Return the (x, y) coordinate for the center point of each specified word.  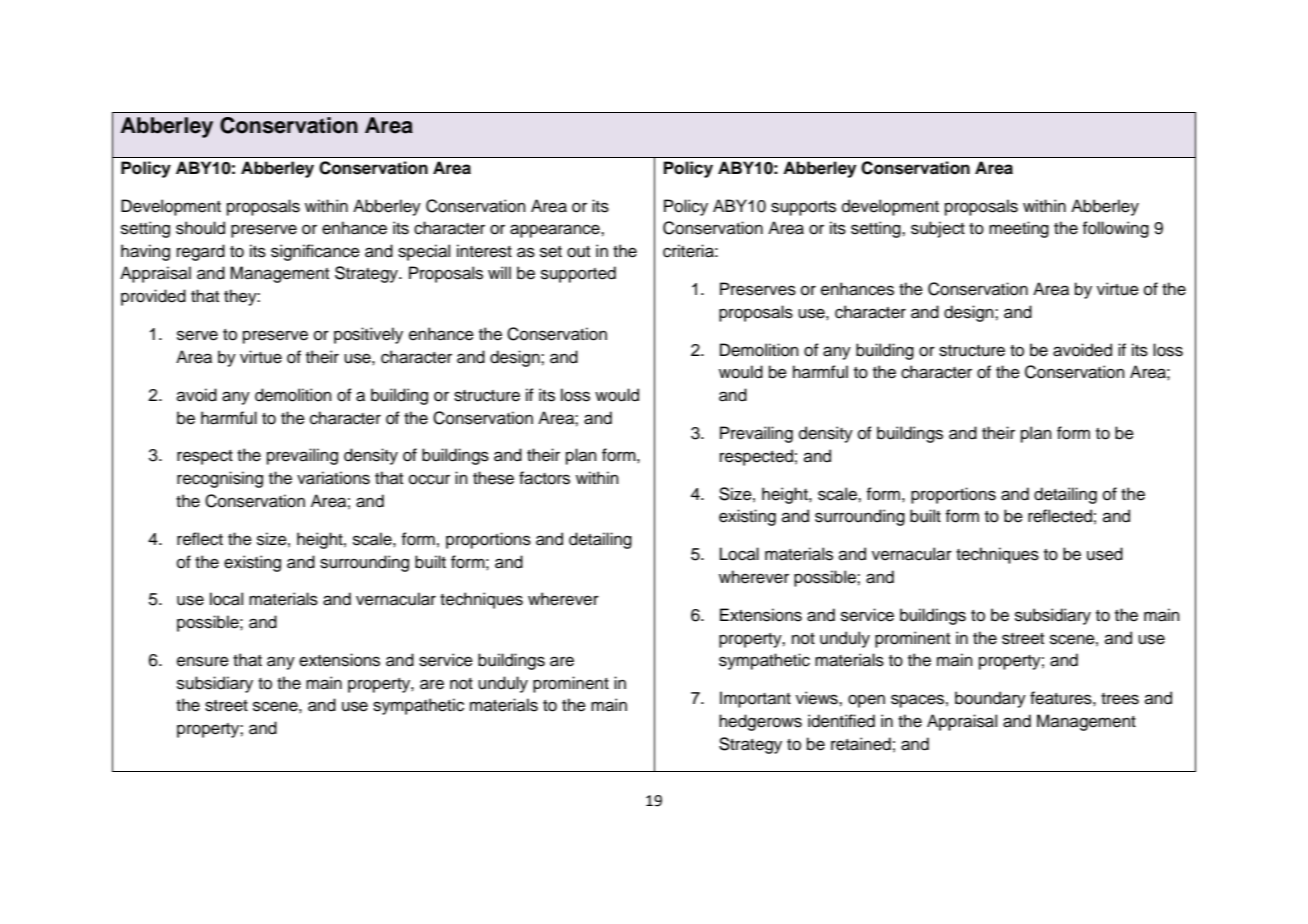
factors (544, 478)
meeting (1019, 229)
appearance (556, 231)
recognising (220, 479)
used (1105, 554)
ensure (203, 661)
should (200, 228)
